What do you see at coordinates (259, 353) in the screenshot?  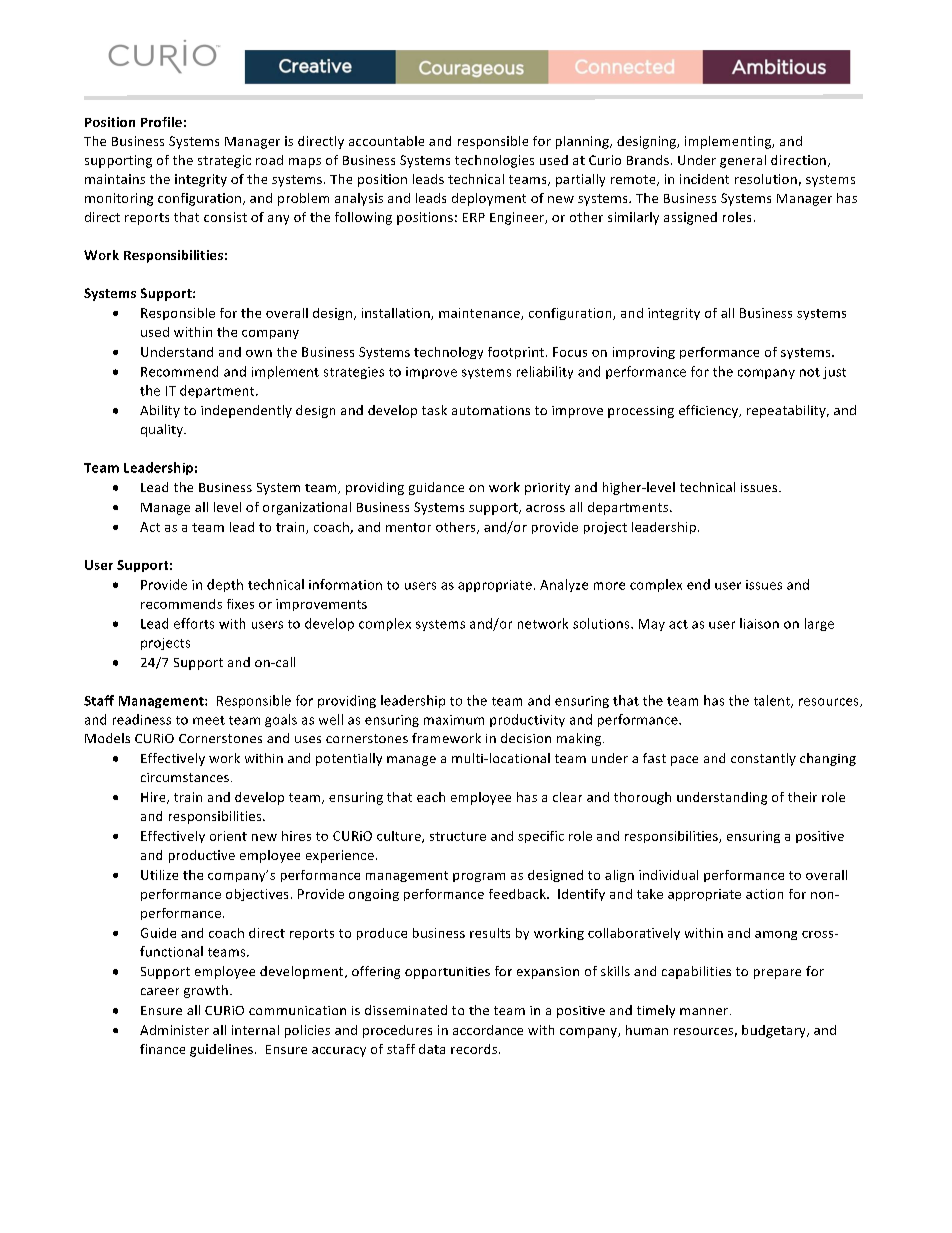 I see `own` at bounding box center [259, 353].
